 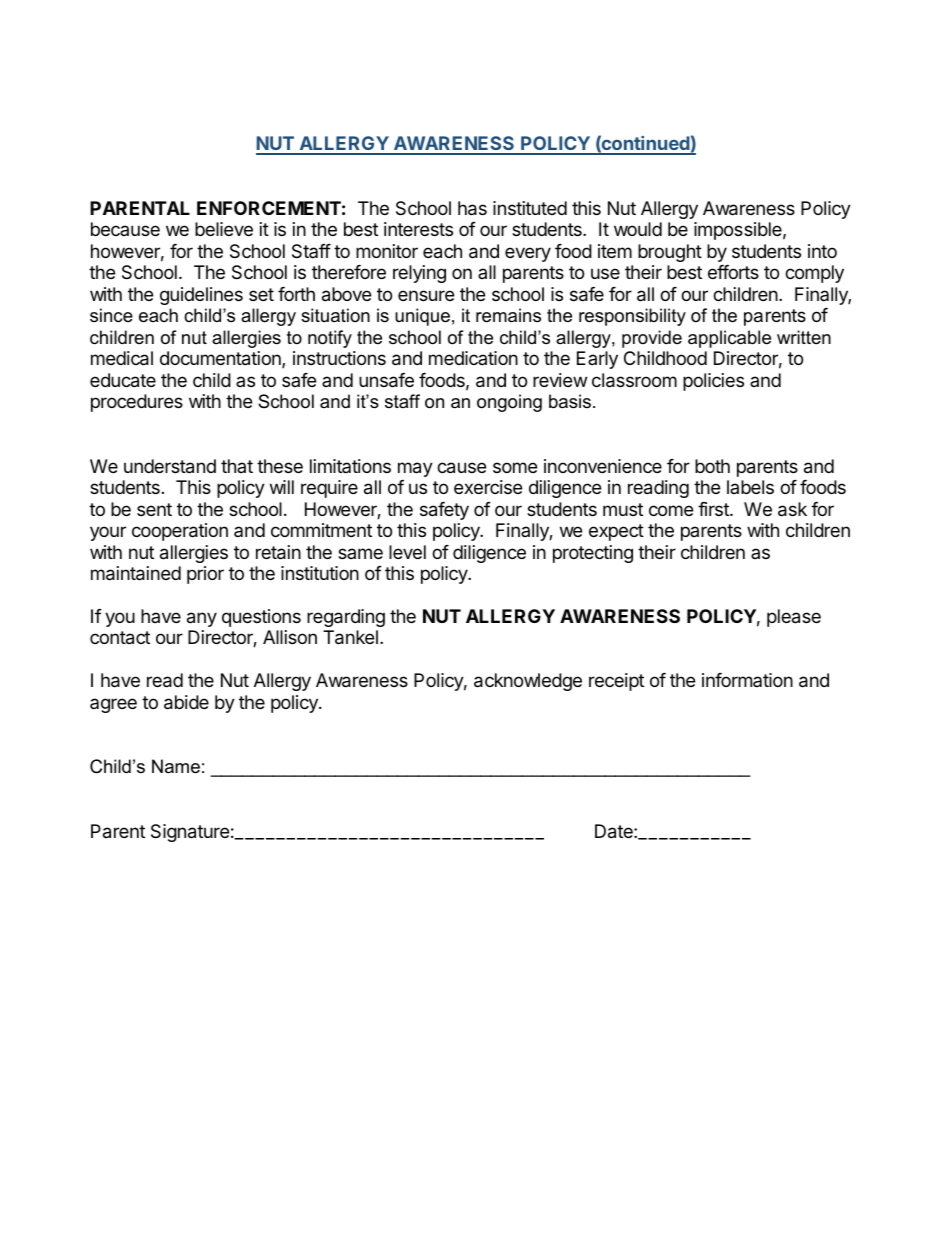 I want to click on has, so click(x=472, y=208).
